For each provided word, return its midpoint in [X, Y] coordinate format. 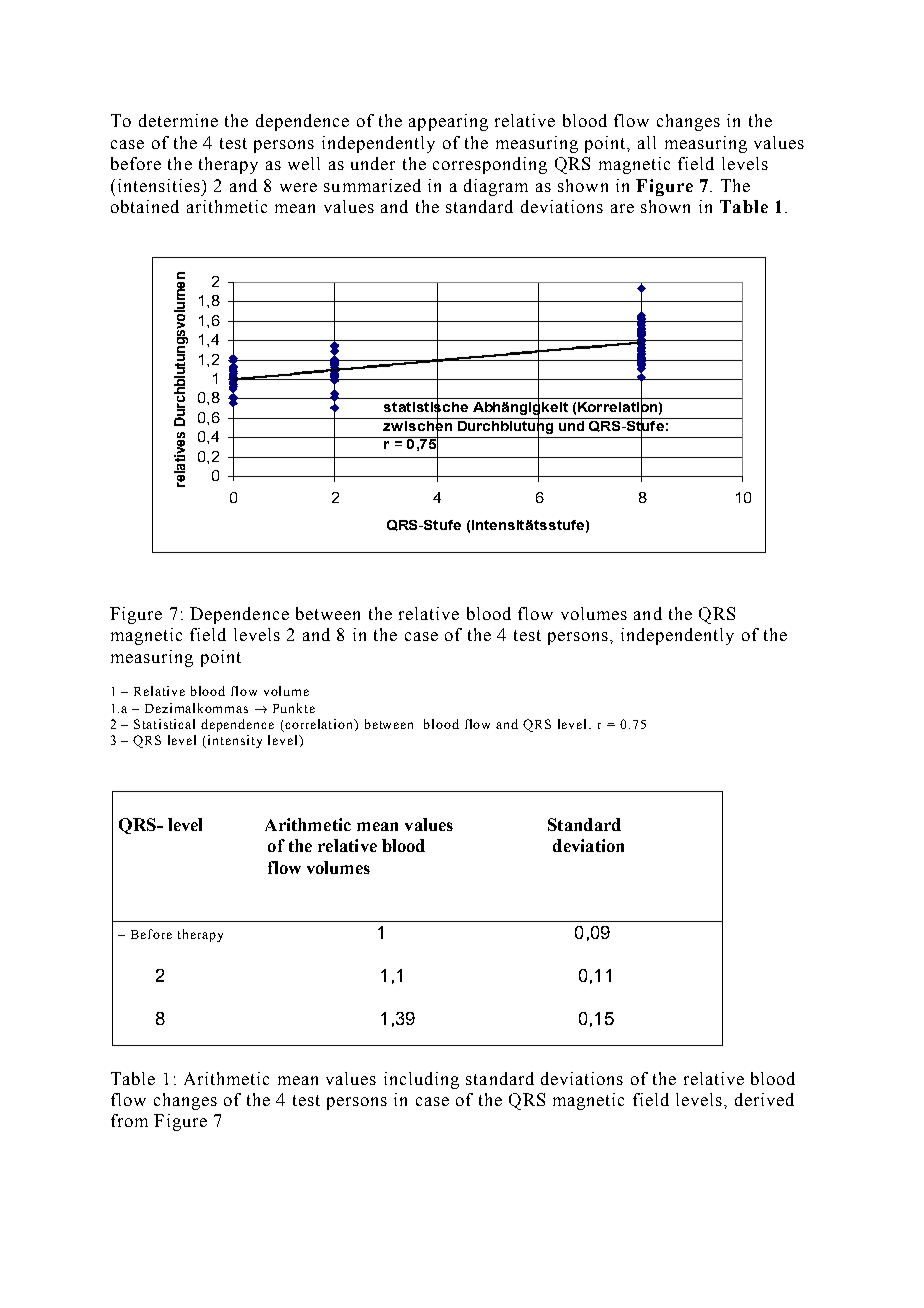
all [647, 142]
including [421, 1080]
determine [178, 120]
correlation [319, 725]
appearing [448, 122]
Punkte [294, 708]
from [129, 1120]
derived [764, 1099]
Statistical [164, 724]
